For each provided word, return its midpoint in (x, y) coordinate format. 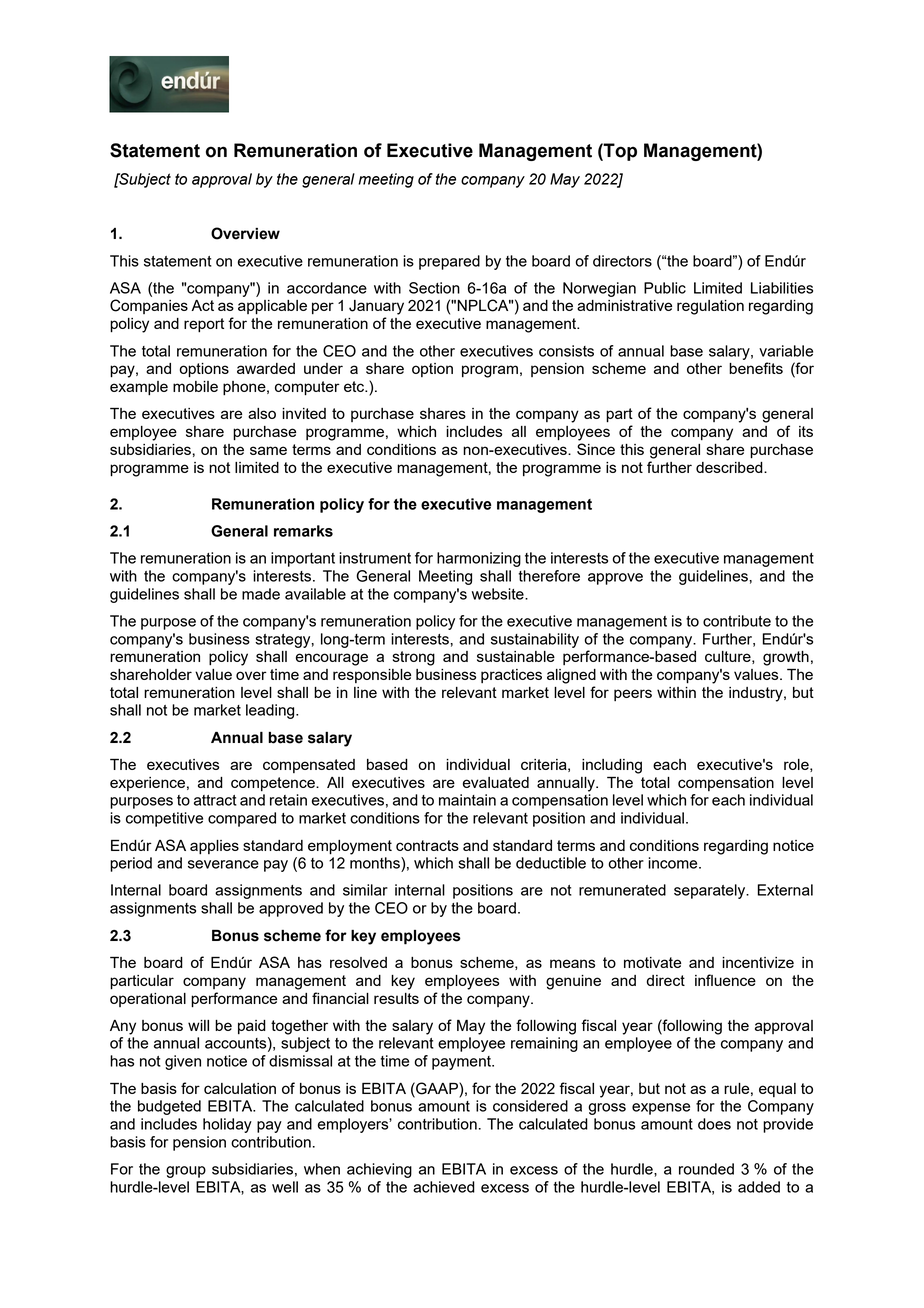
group (186, 1172)
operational (148, 1000)
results (396, 998)
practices (511, 676)
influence (725, 980)
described (730, 467)
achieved (444, 1187)
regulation (710, 307)
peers (633, 695)
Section (434, 288)
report (204, 325)
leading (271, 711)
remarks (303, 531)
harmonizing (479, 559)
